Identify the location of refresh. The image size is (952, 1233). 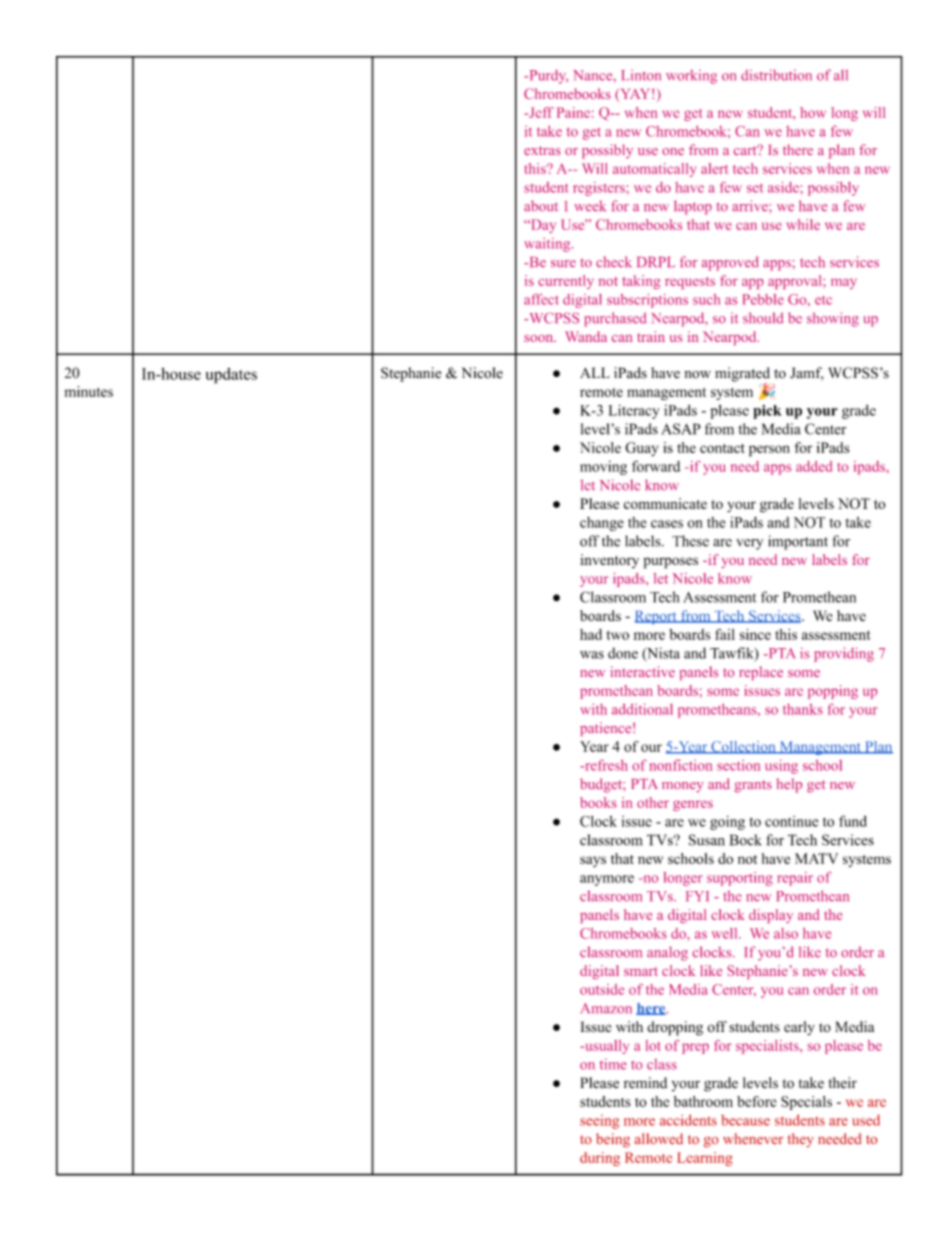
(605, 765).
